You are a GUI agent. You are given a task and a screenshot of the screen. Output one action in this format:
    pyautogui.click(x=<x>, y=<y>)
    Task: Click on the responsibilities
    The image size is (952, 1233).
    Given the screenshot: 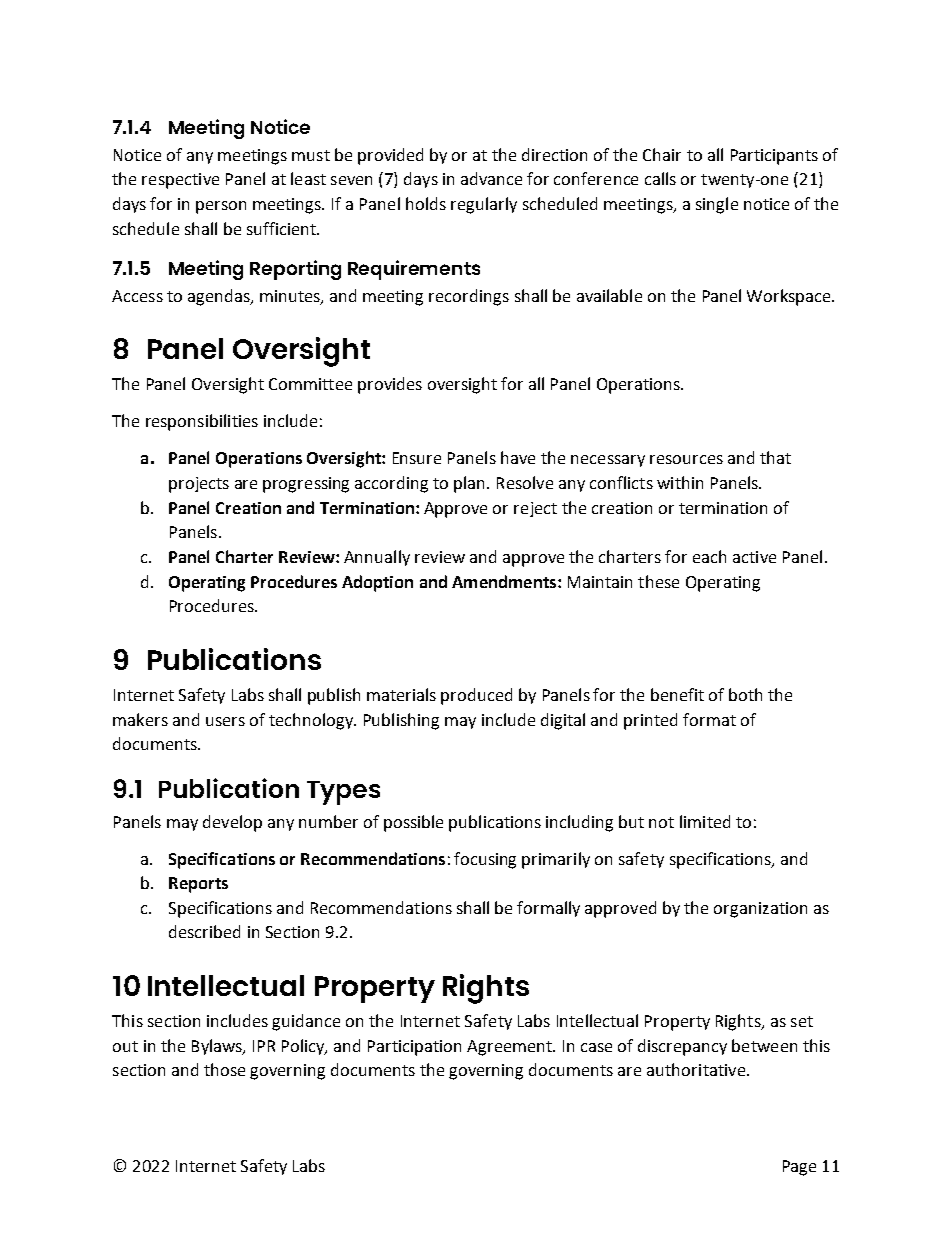 What is the action you would take?
    pyautogui.click(x=202, y=422)
